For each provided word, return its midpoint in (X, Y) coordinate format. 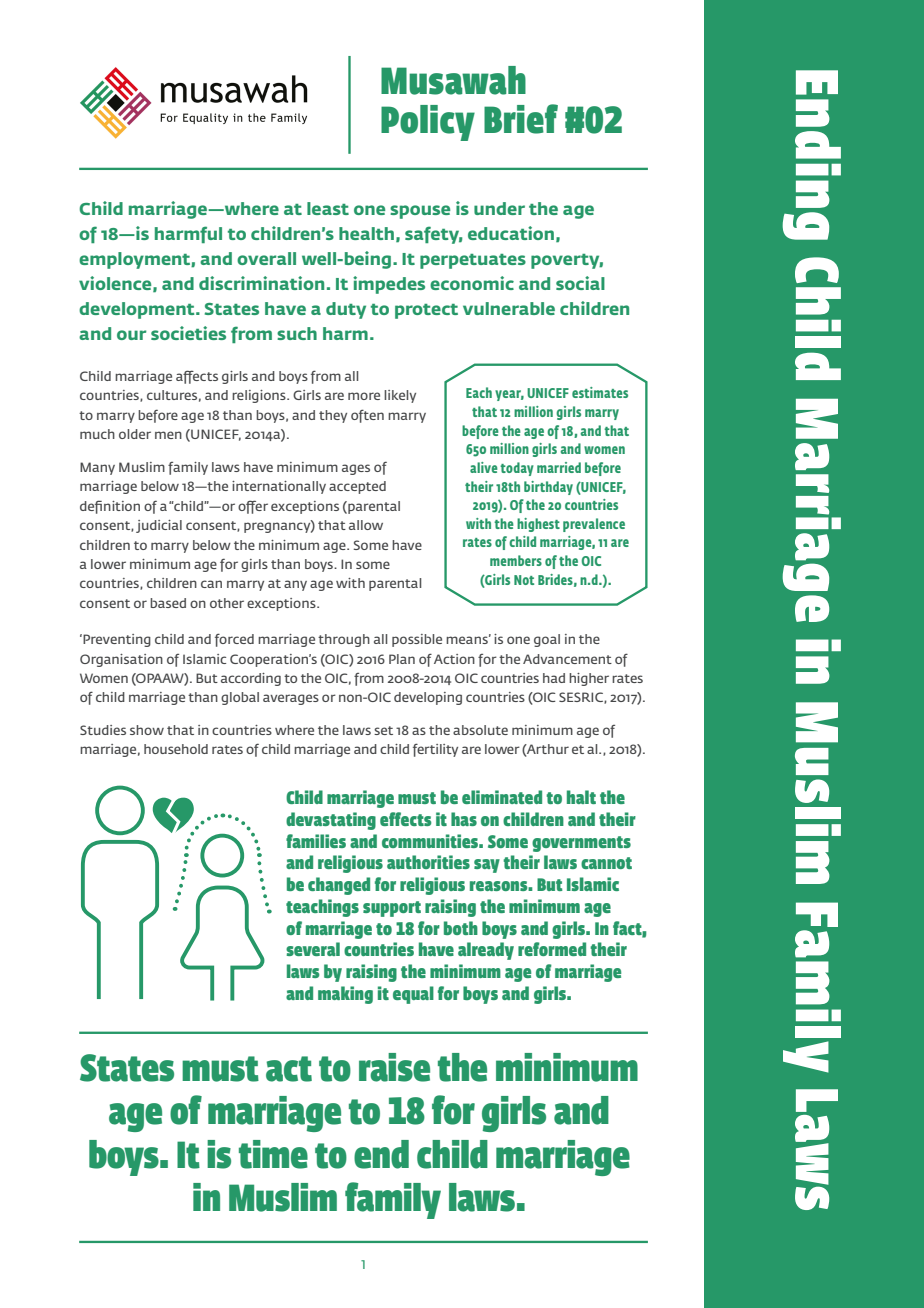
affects (197, 377)
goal (547, 640)
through (344, 640)
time (273, 1154)
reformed (552, 949)
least (328, 208)
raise (394, 1067)
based (168, 603)
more (364, 396)
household (176, 749)
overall (266, 258)
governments (581, 844)
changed (339, 886)
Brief (521, 119)
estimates (600, 392)
